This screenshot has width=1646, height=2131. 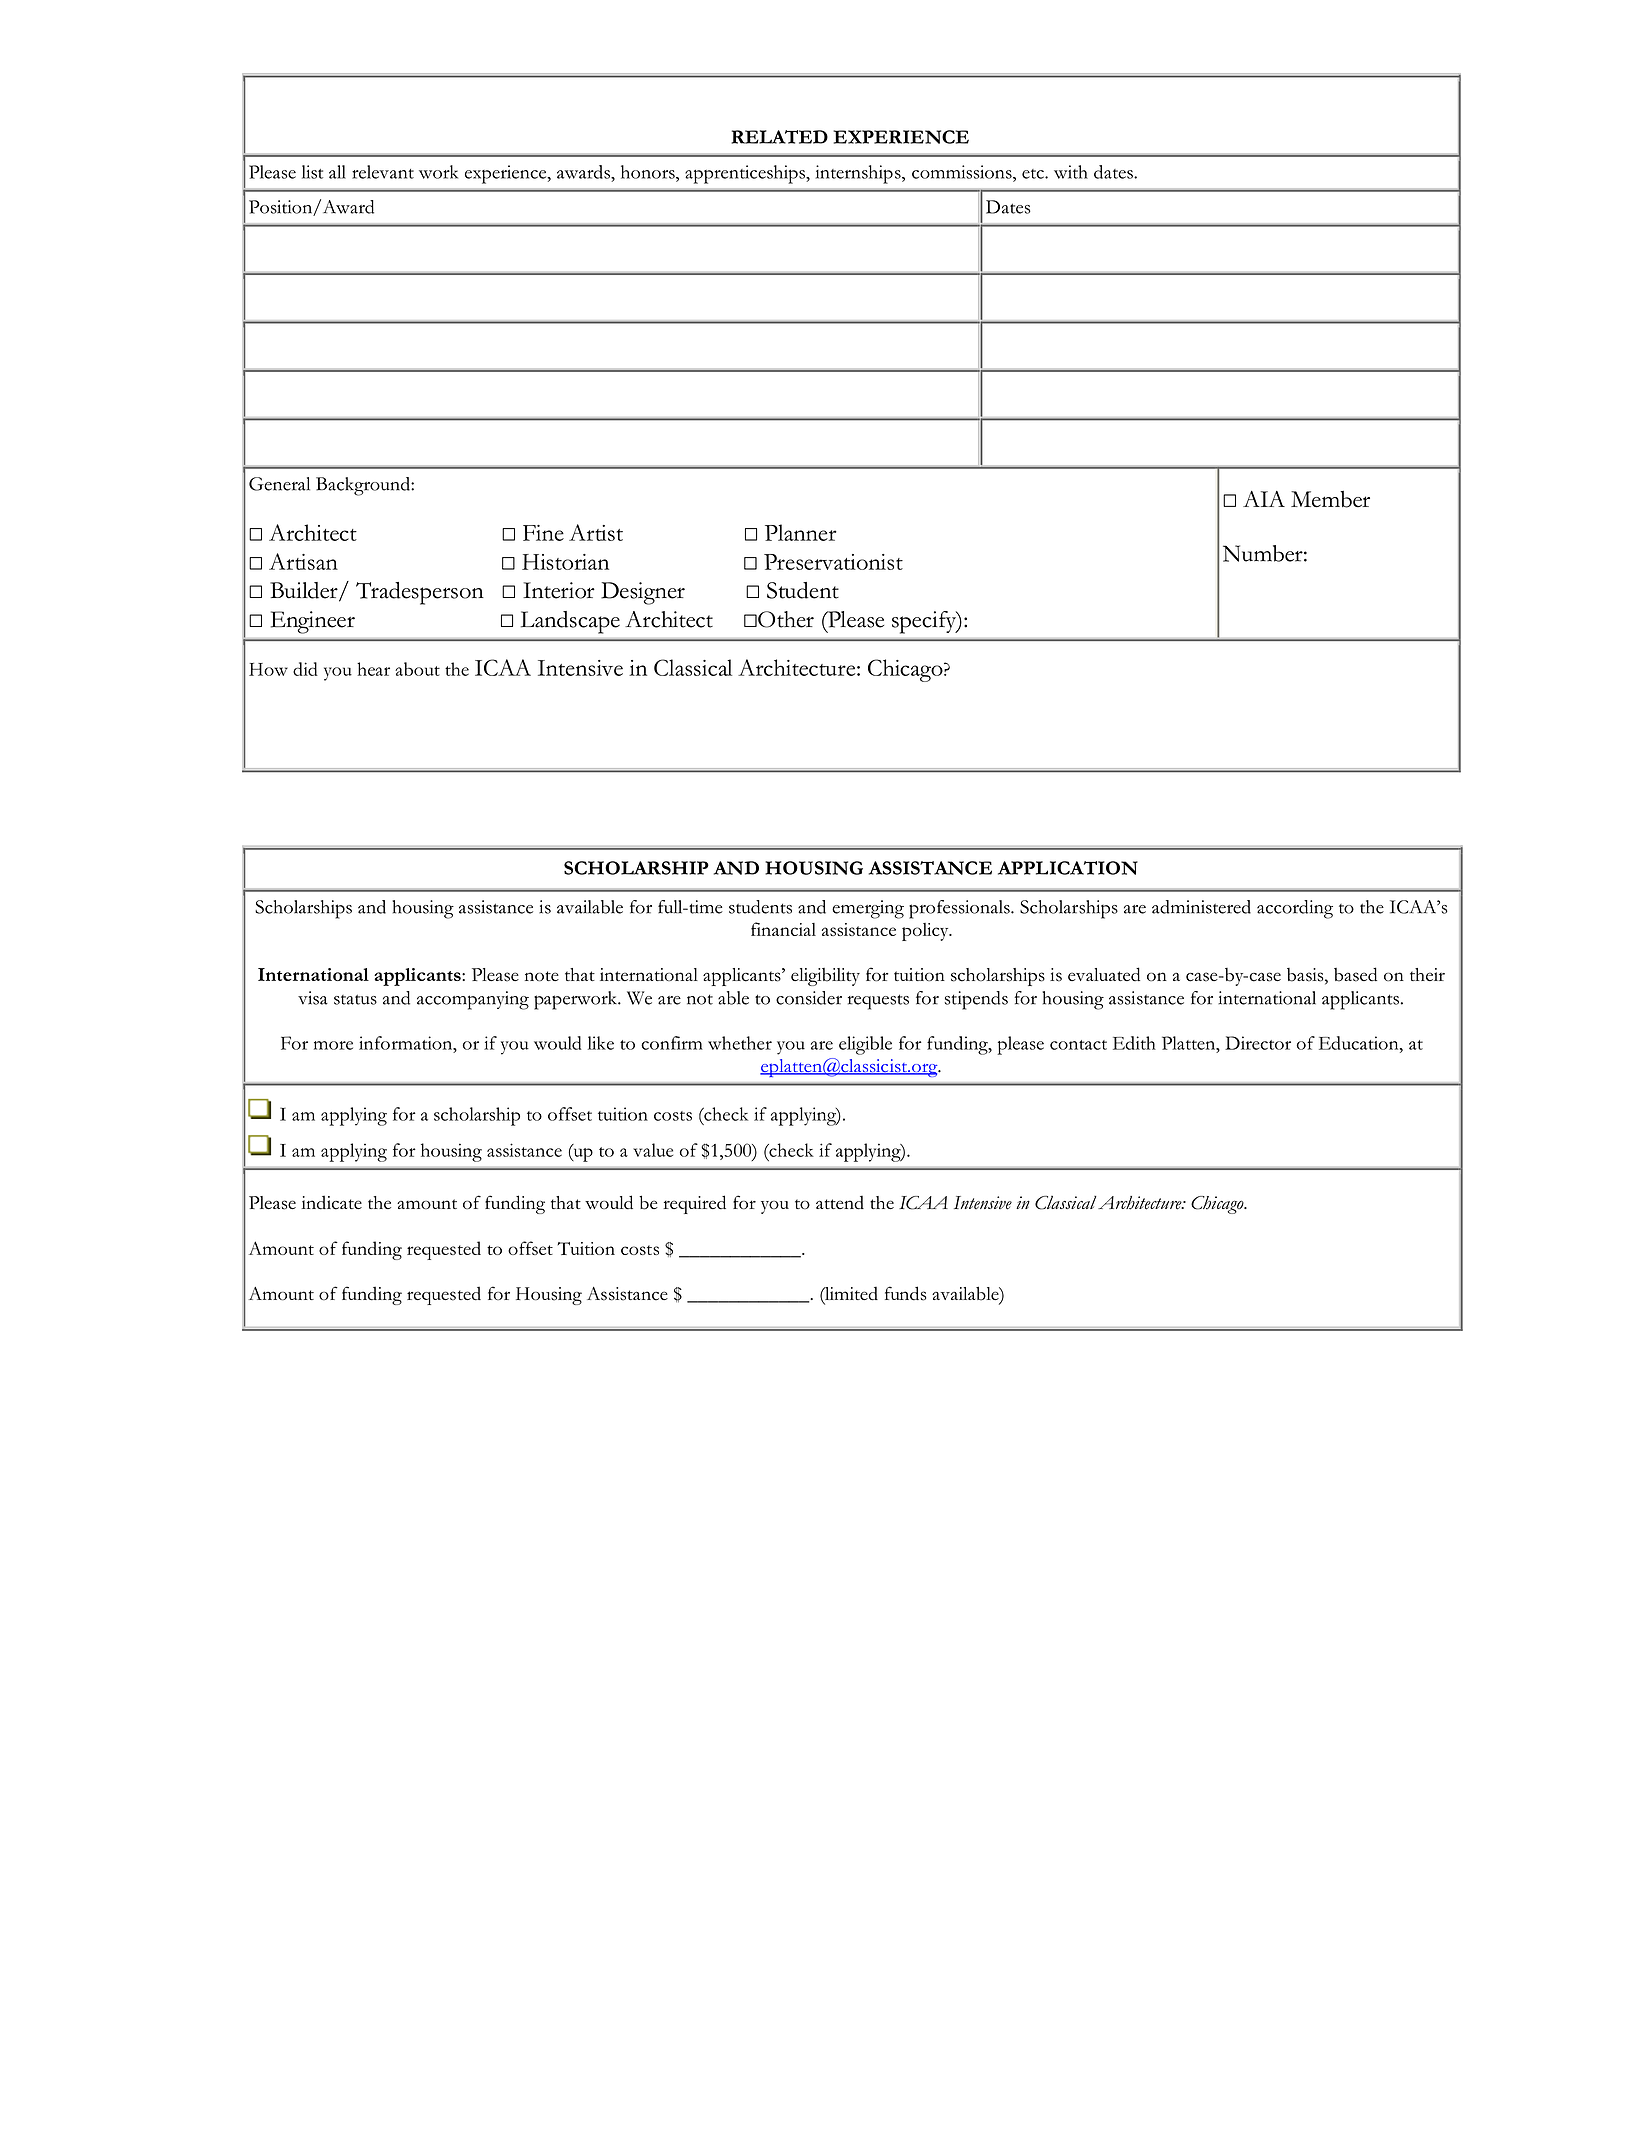 What do you see at coordinates (865, 1045) in the screenshot?
I see `eligible` at bounding box center [865, 1045].
